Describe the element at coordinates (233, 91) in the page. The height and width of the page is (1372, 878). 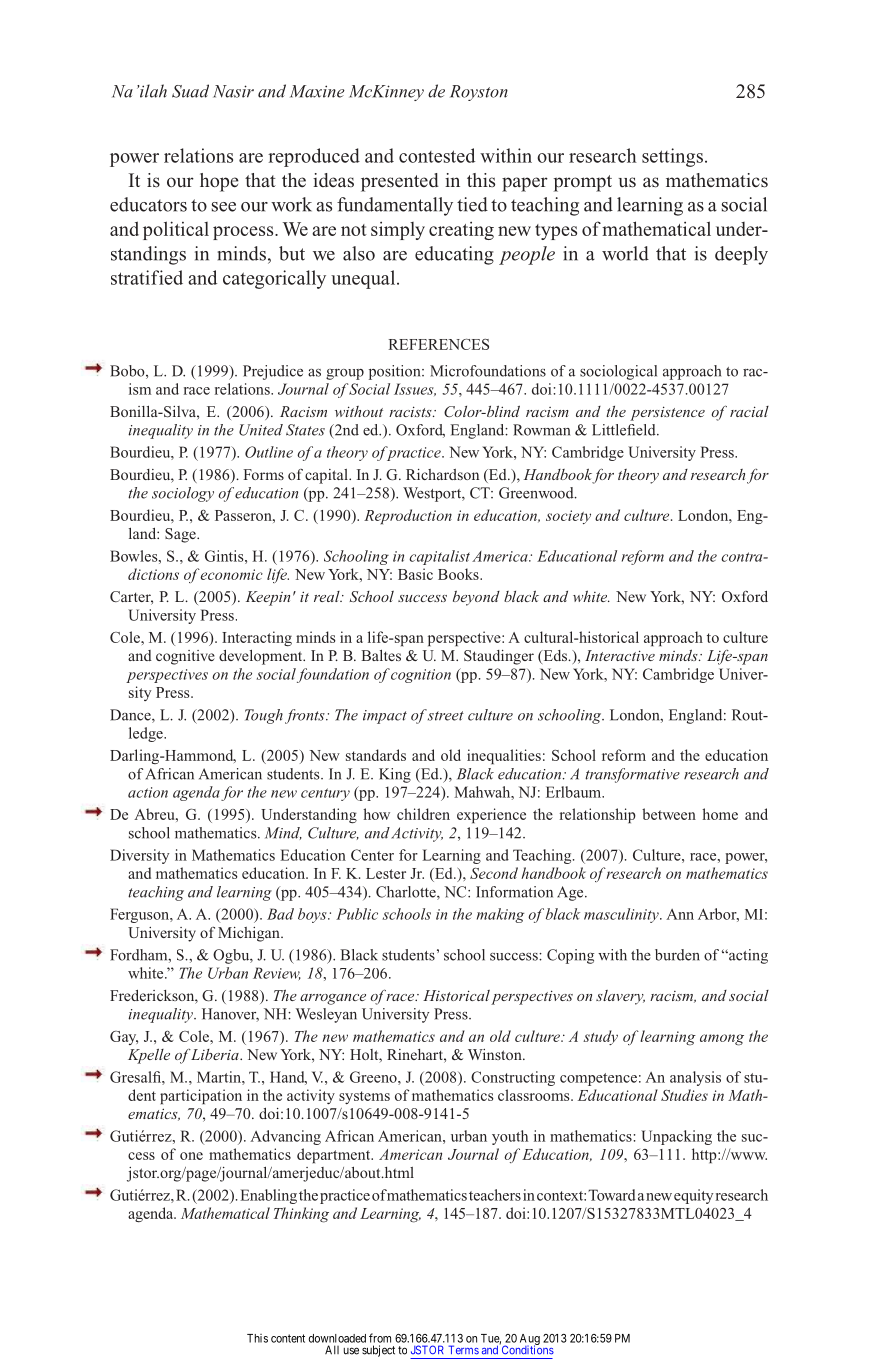
I see `Nasir` at that location.
